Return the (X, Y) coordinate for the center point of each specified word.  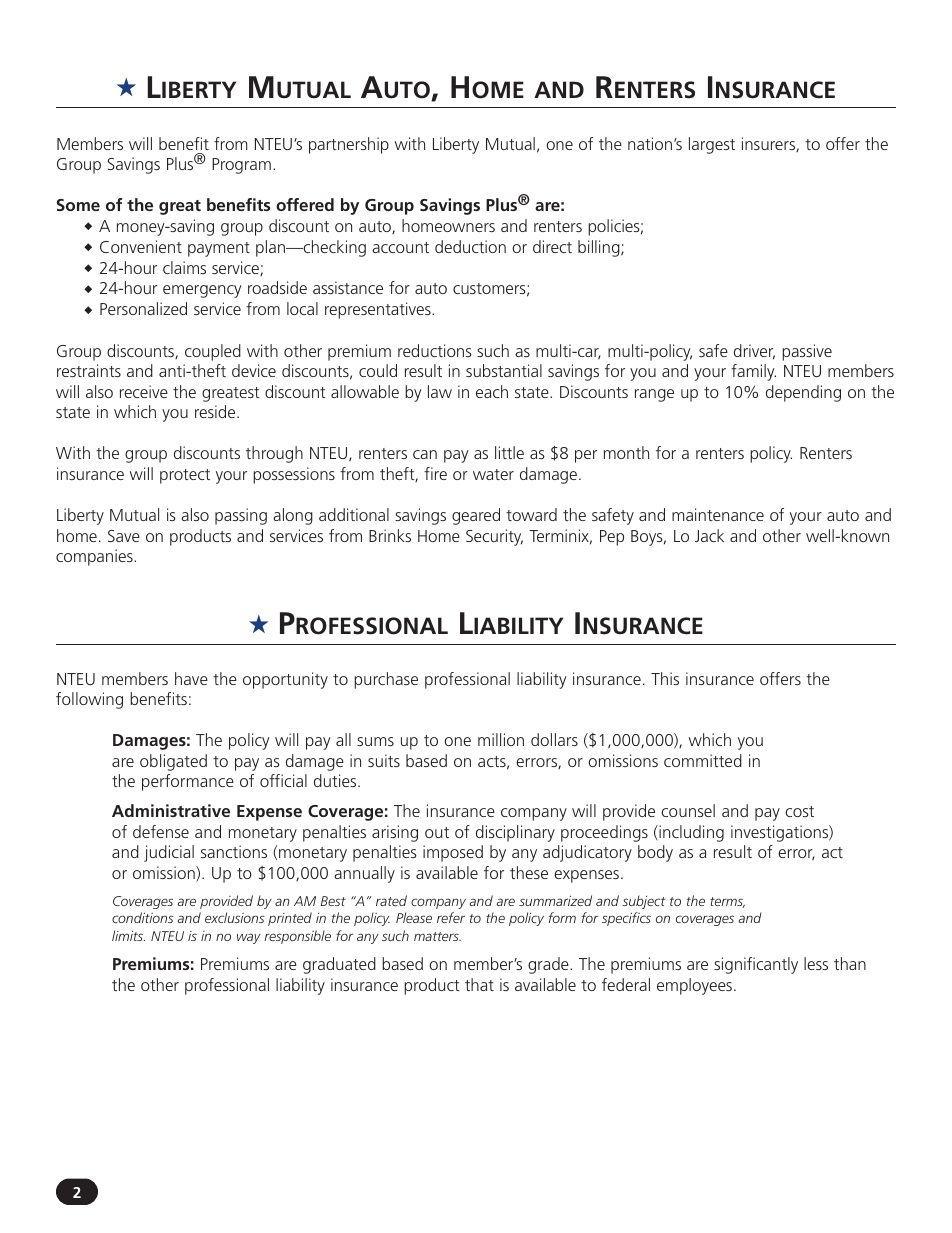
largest (712, 145)
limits (128, 935)
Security (494, 537)
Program (241, 166)
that (479, 984)
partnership (349, 145)
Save (124, 536)
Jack (709, 535)
